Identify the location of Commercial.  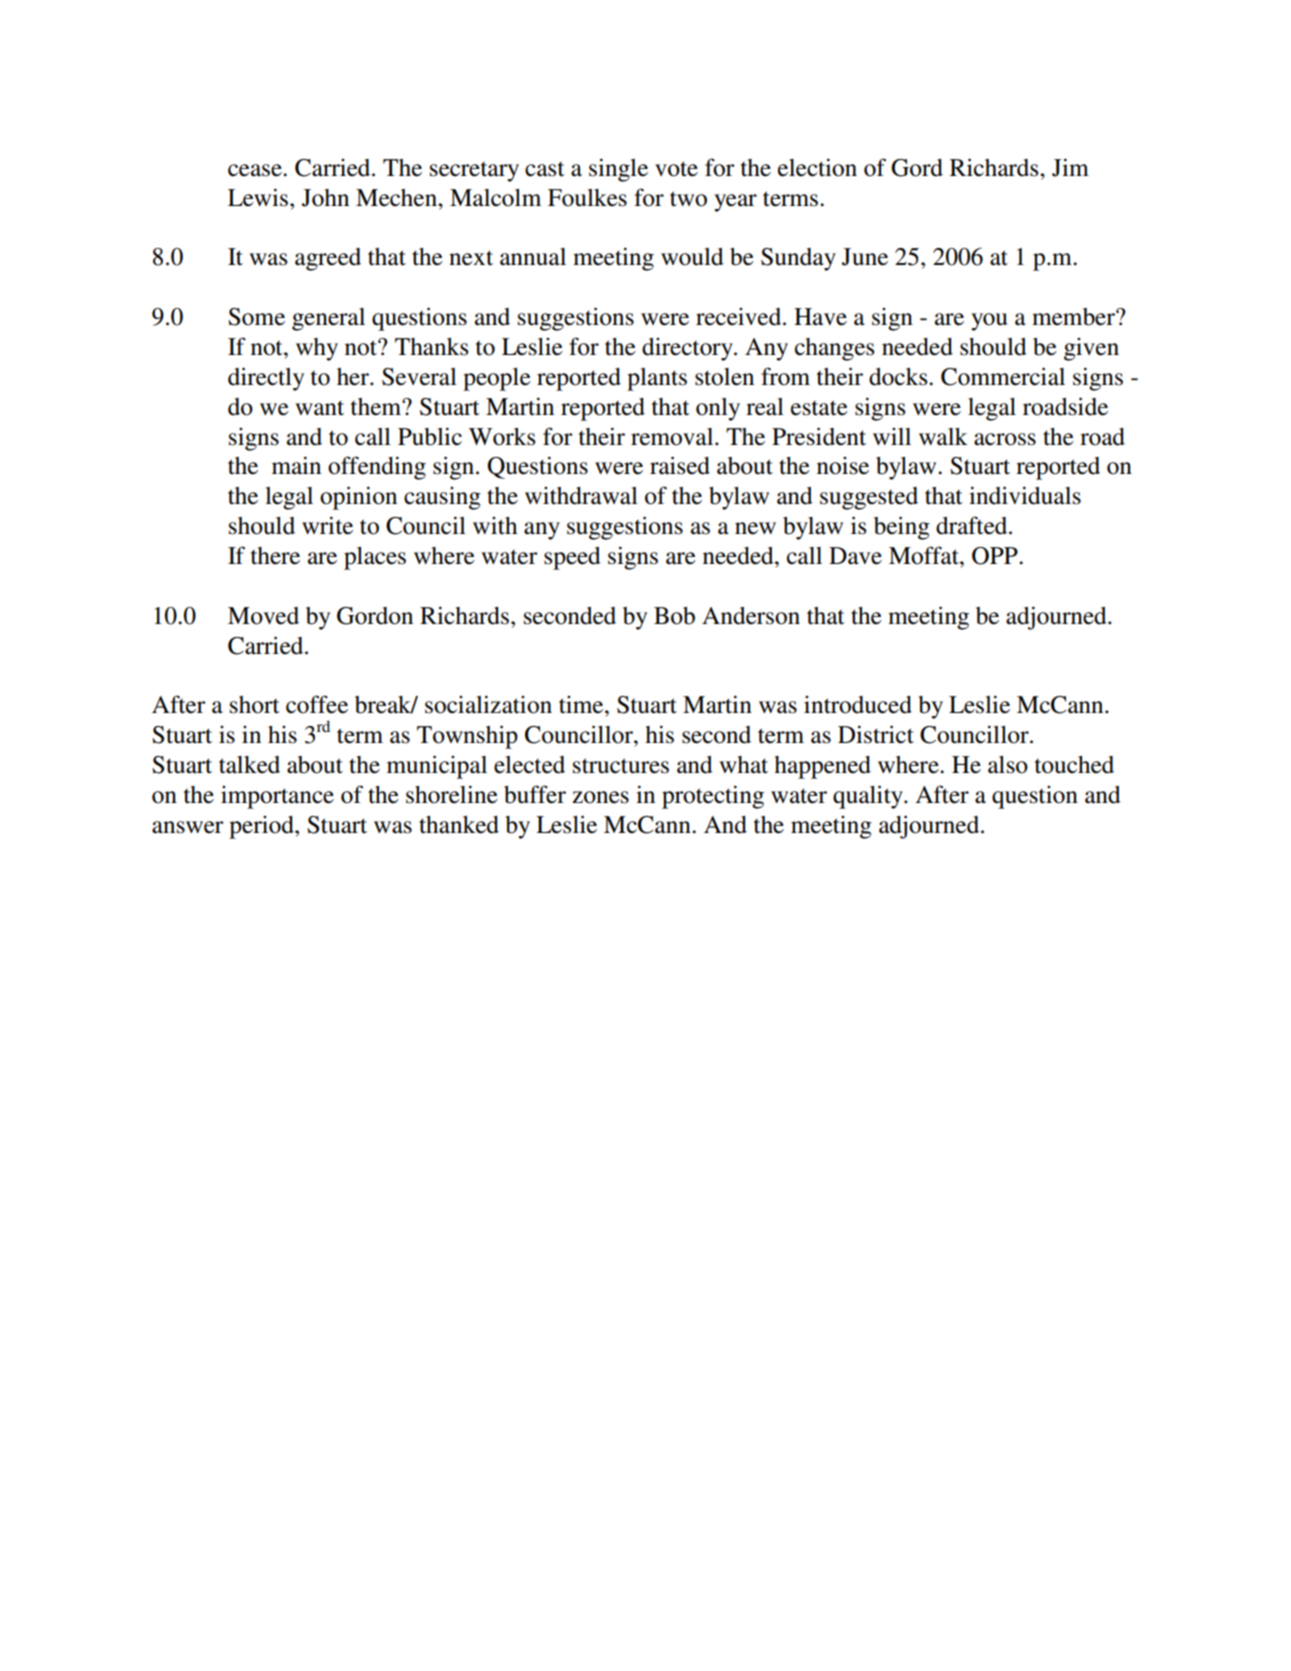
(1003, 376).
